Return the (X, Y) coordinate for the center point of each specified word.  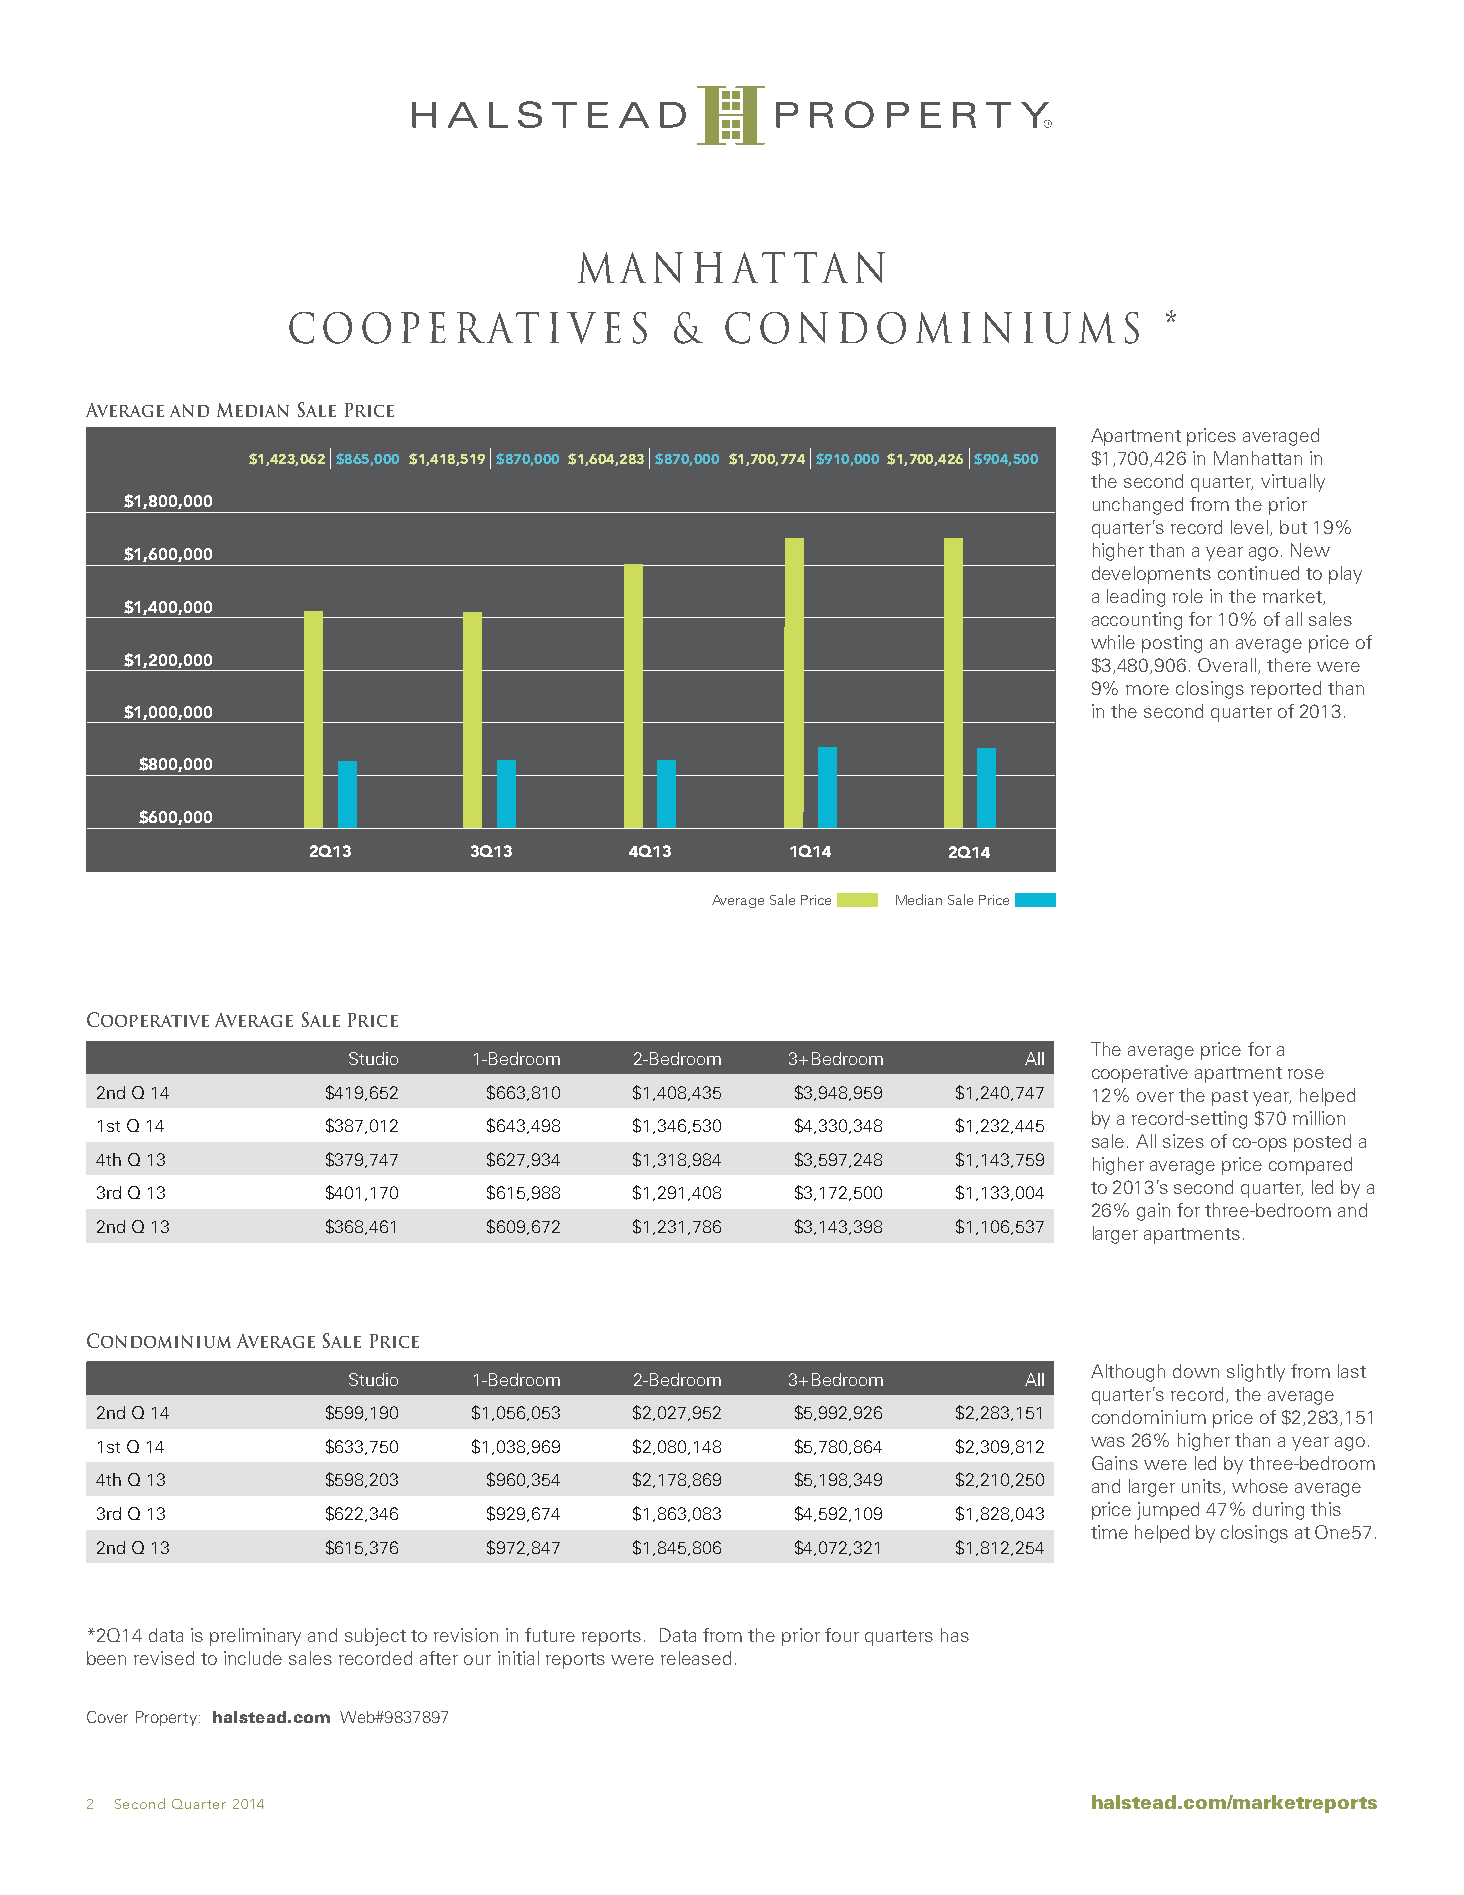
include (253, 1658)
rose (1306, 1074)
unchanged (1138, 506)
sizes (1183, 1141)
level (1249, 527)
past (1230, 1098)
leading (1136, 598)
